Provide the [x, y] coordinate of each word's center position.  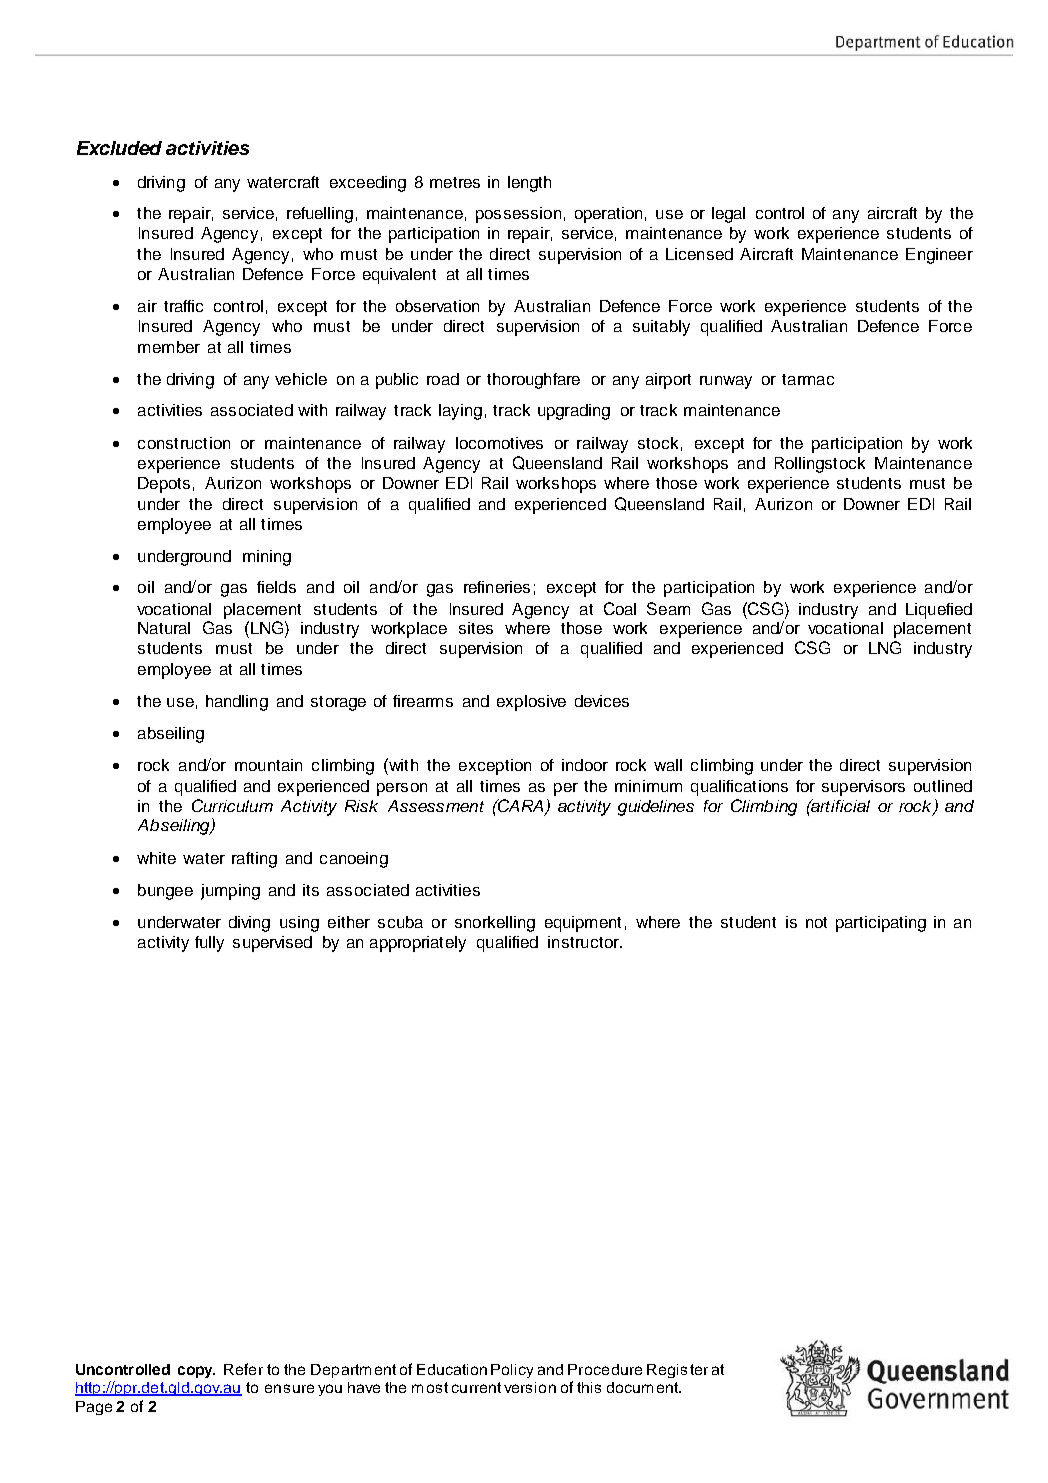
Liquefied [939, 611]
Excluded [119, 148]
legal [728, 215]
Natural [164, 628]
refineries [497, 587]
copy [196, 1372]
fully [209, 944]
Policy [512, 1371]
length [529, 184]
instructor [584, 942]
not [816, 922]
